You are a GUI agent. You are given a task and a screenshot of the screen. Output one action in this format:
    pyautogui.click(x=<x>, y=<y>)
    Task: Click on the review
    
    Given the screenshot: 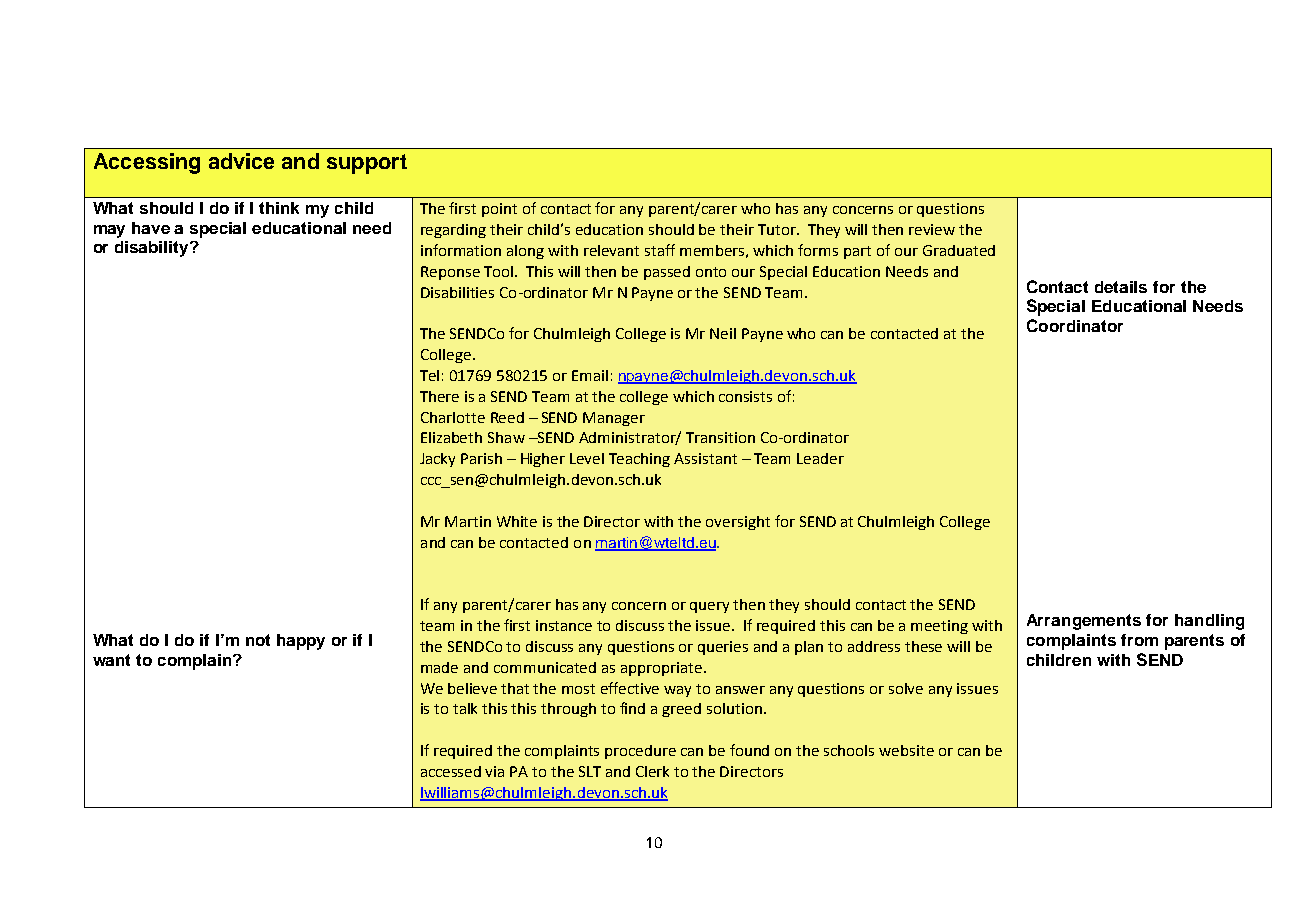 What is the action you would take?
    pyautogui.click(x=932, y=229)
